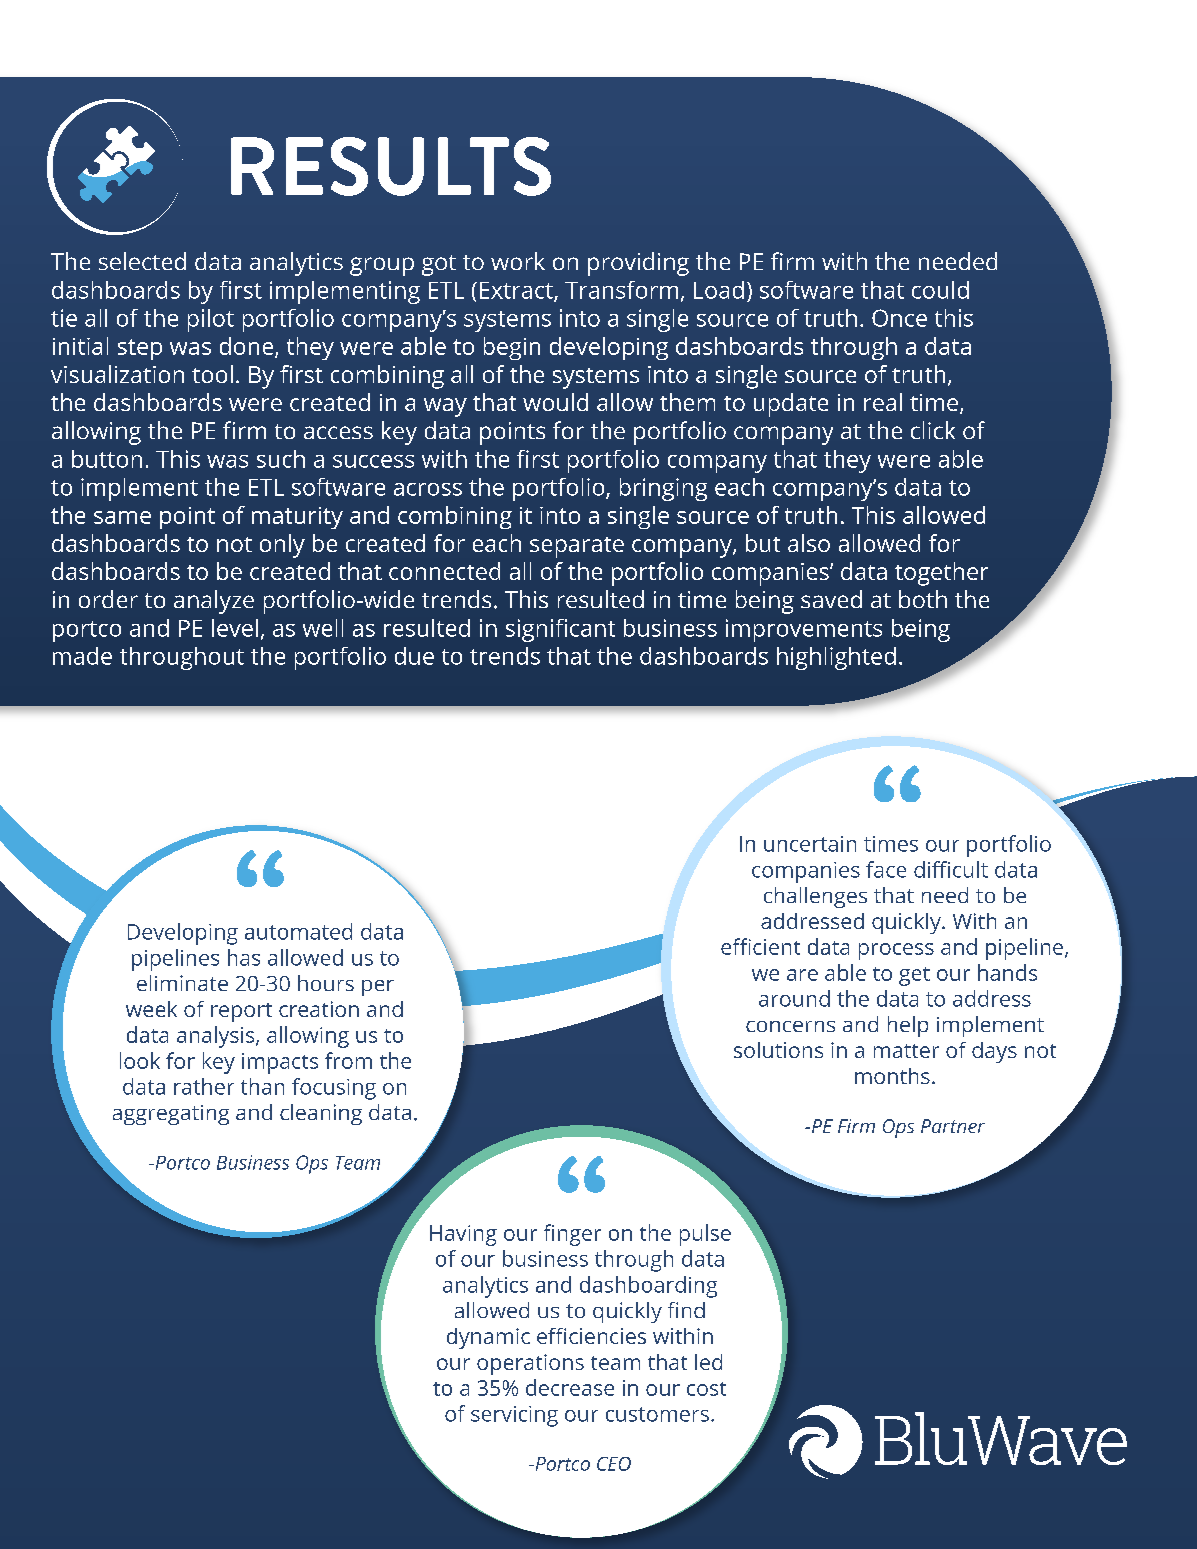 This screenshot has width=1197, height=1549. I want to click on uncertain, so click(810, 844).
